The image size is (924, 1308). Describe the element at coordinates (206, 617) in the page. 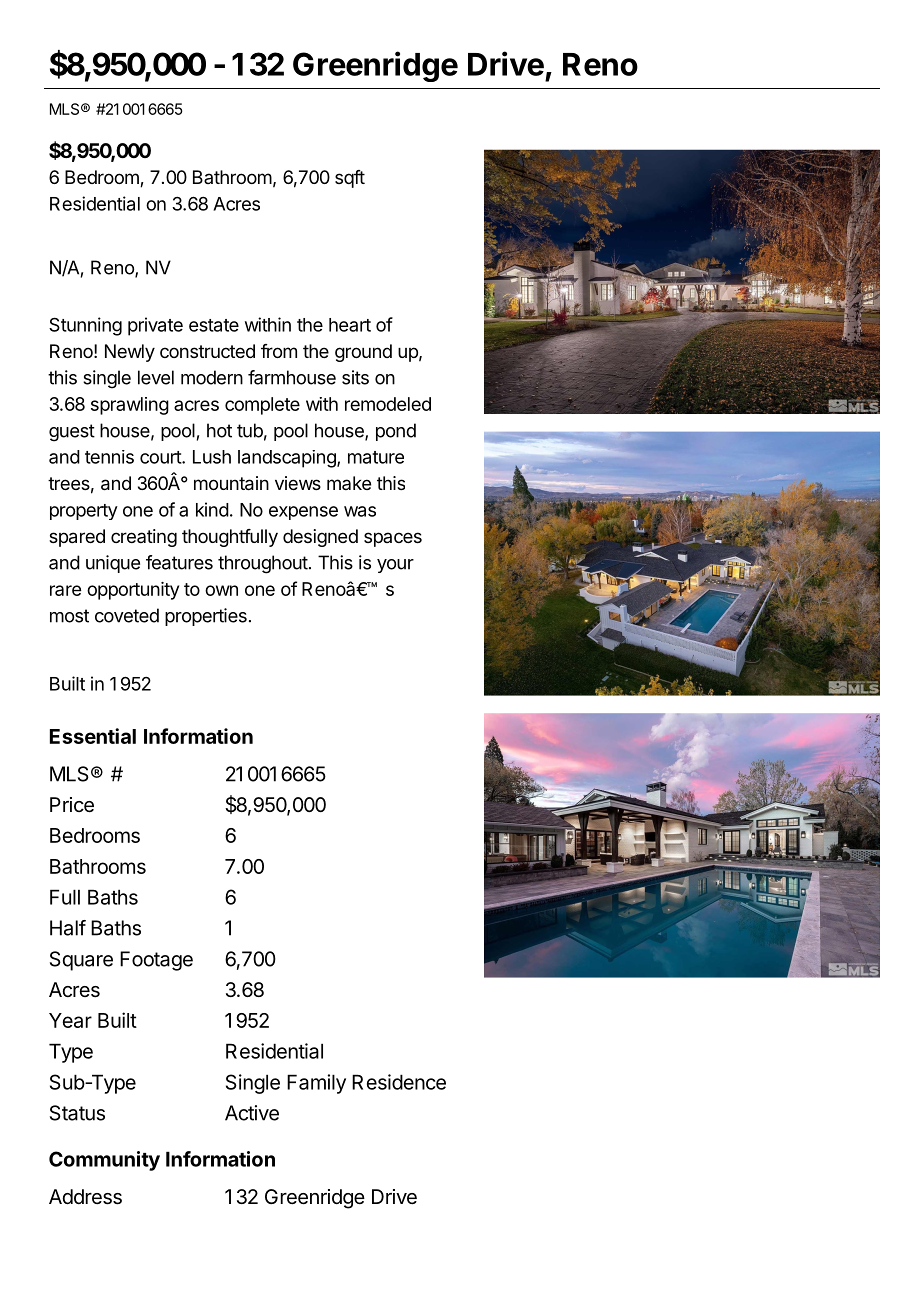

I see `properties` at that location.
